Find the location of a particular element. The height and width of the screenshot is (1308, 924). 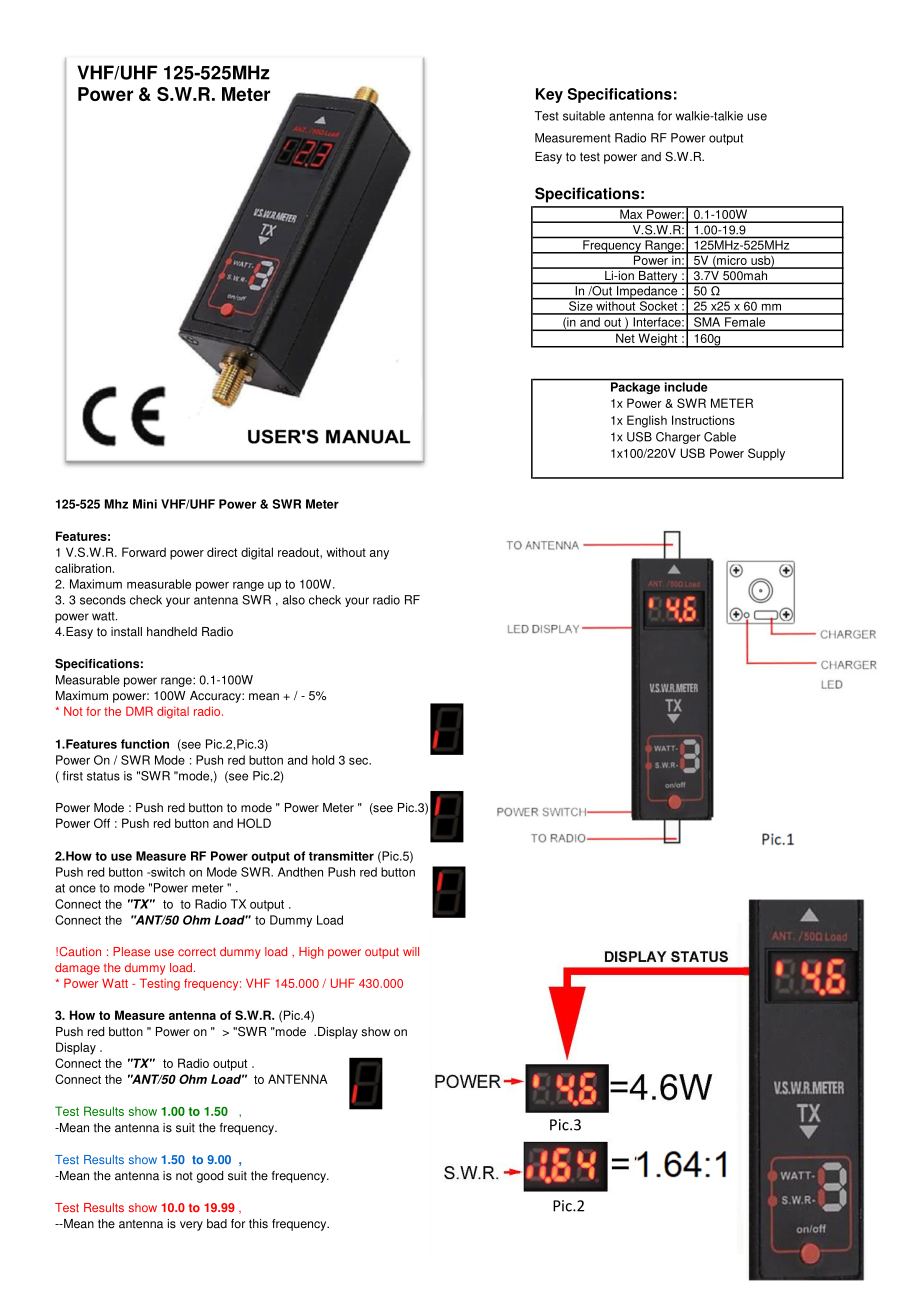

Mini is located at coordinates (145, 504).
